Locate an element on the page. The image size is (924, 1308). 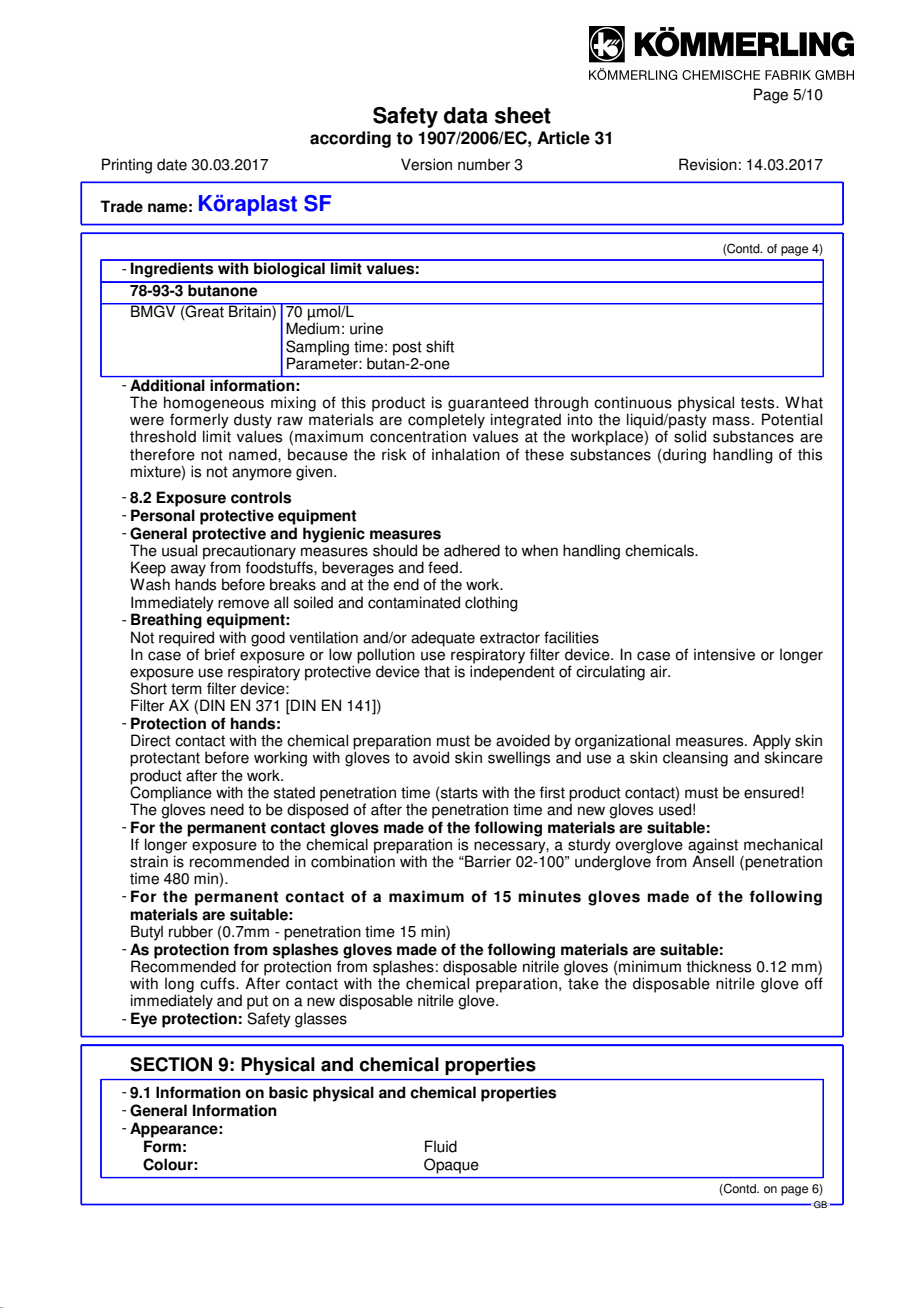
ensured is located at coordinates (773, 792).
